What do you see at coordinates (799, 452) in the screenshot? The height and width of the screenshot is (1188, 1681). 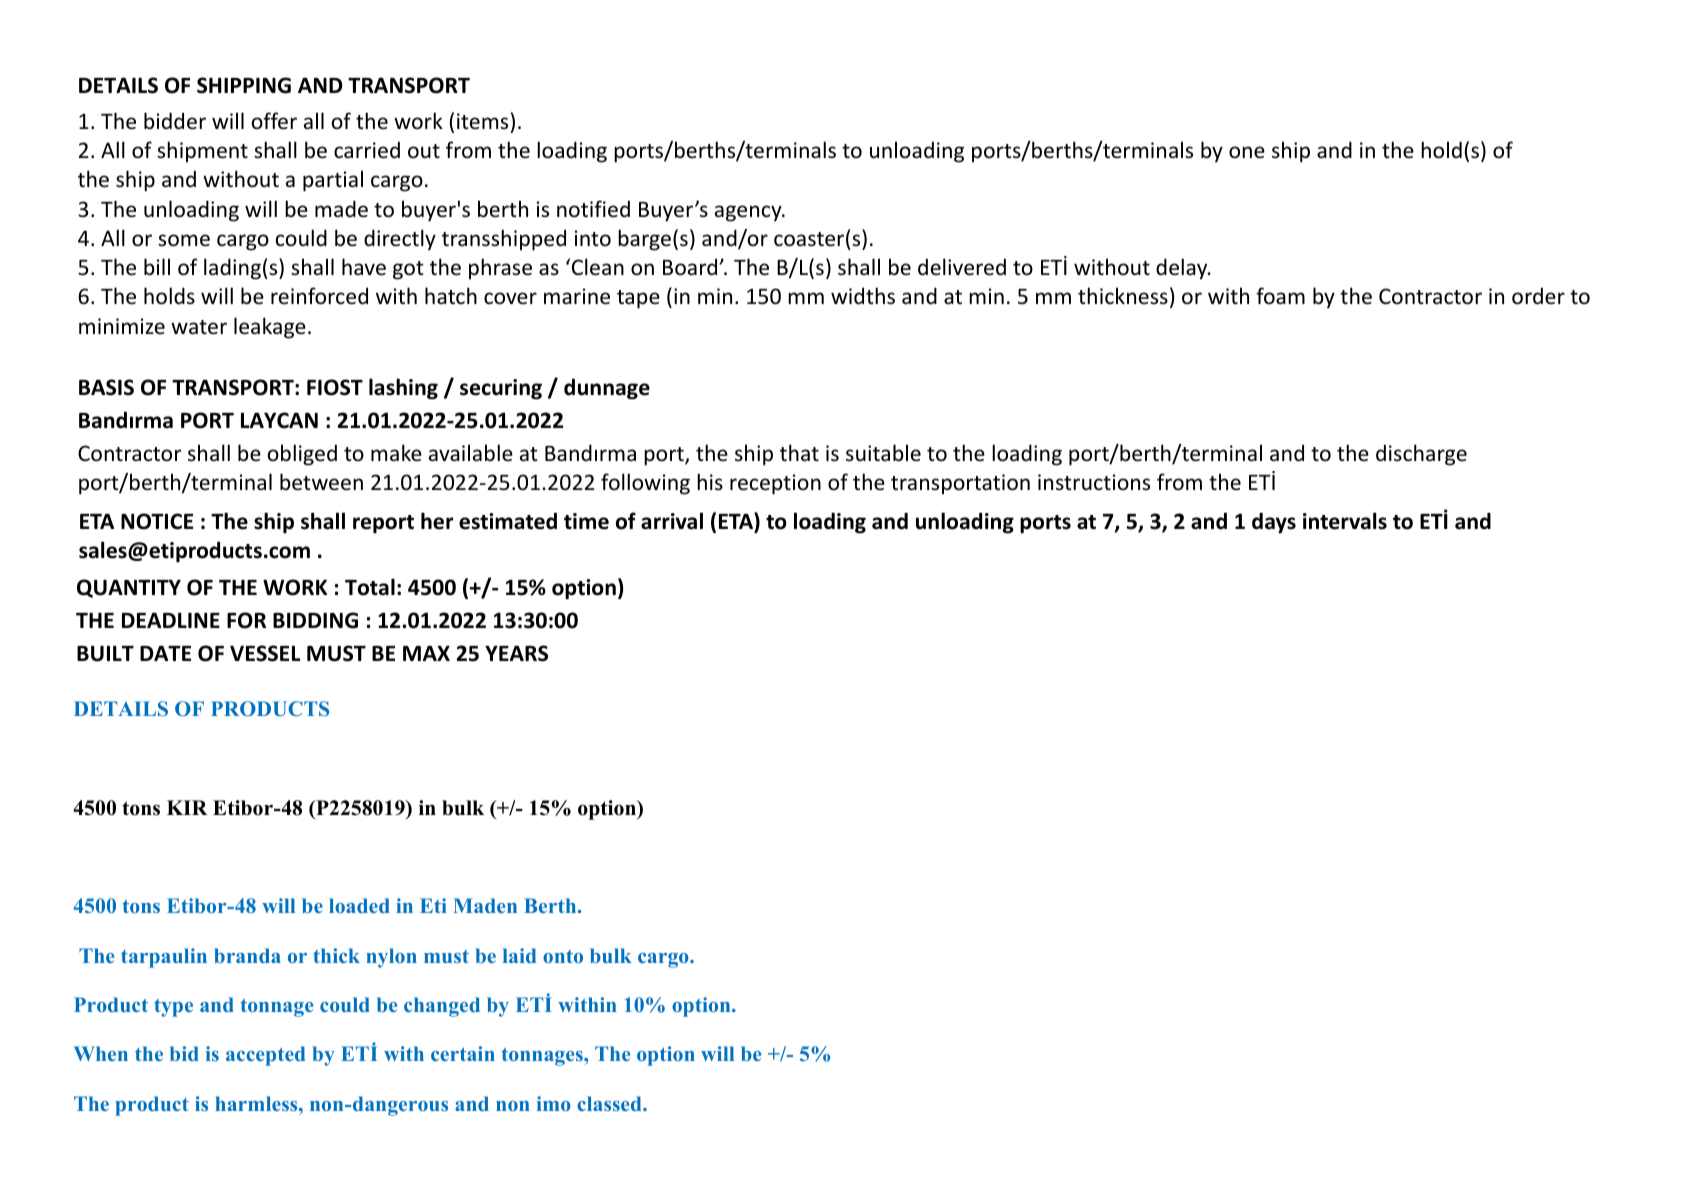 I see `that` at bounding box center [799, 452].
